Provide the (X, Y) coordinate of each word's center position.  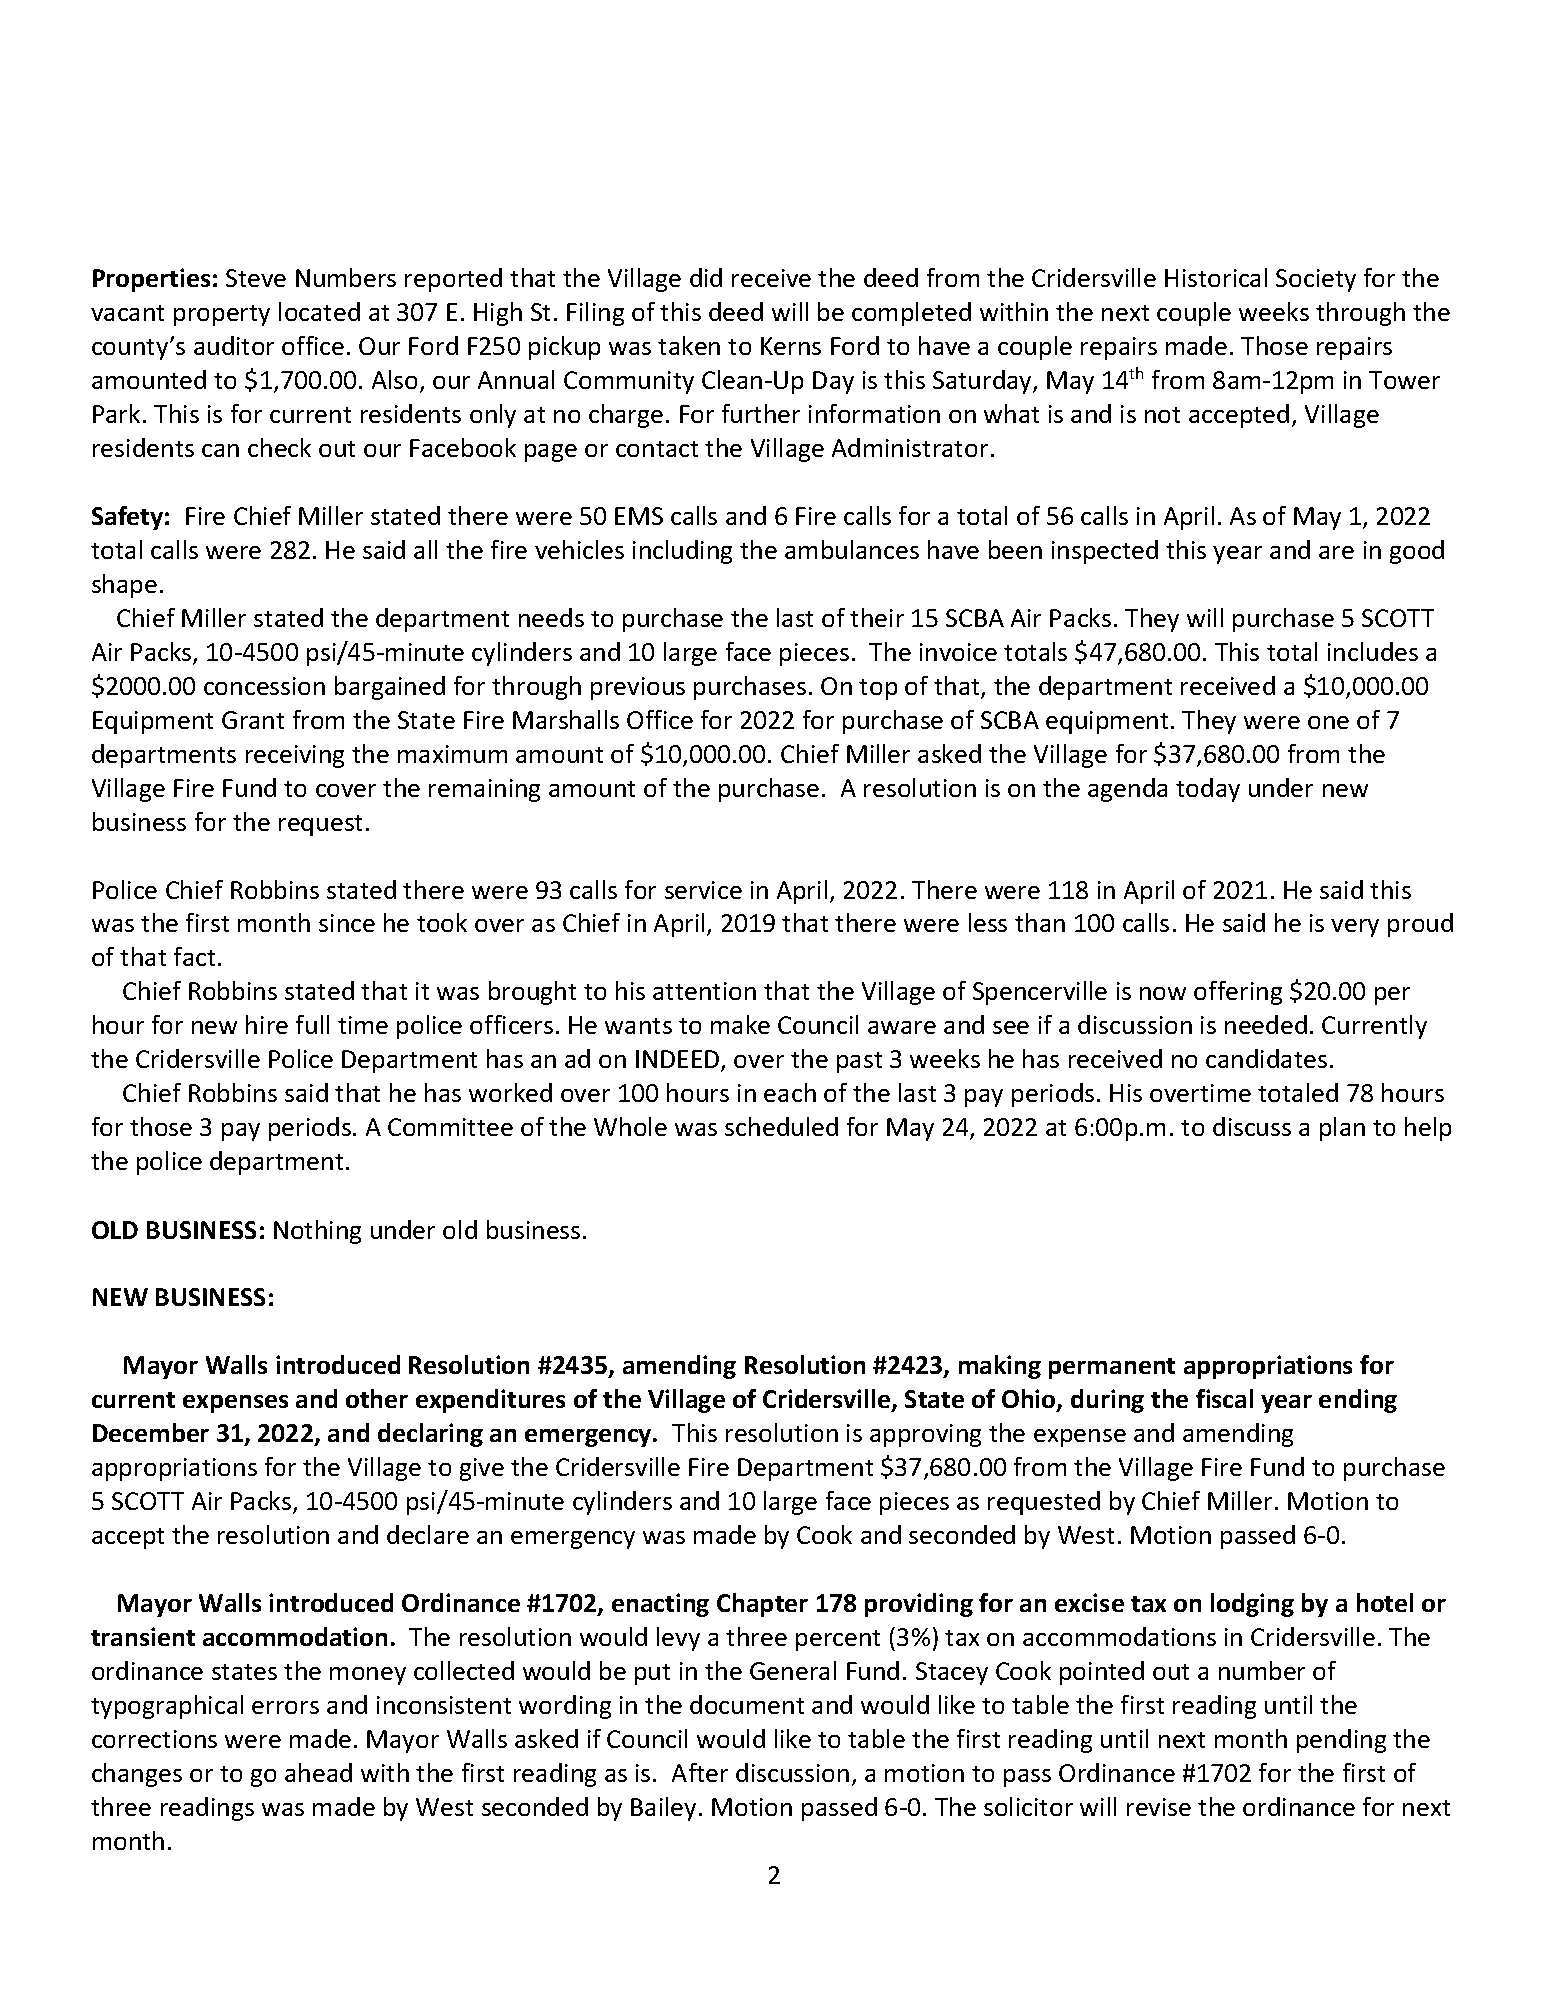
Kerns (791, 346)
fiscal (1224, 1398)
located (319, 311)
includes (1373, 651)
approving (925, 1435)
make (740, 1024)
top (878, 689)
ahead (318, 1772)
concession (264, 686)
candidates (1266, 1058)
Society (1316, 280)
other (377, 1398)
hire (267, 1024)
